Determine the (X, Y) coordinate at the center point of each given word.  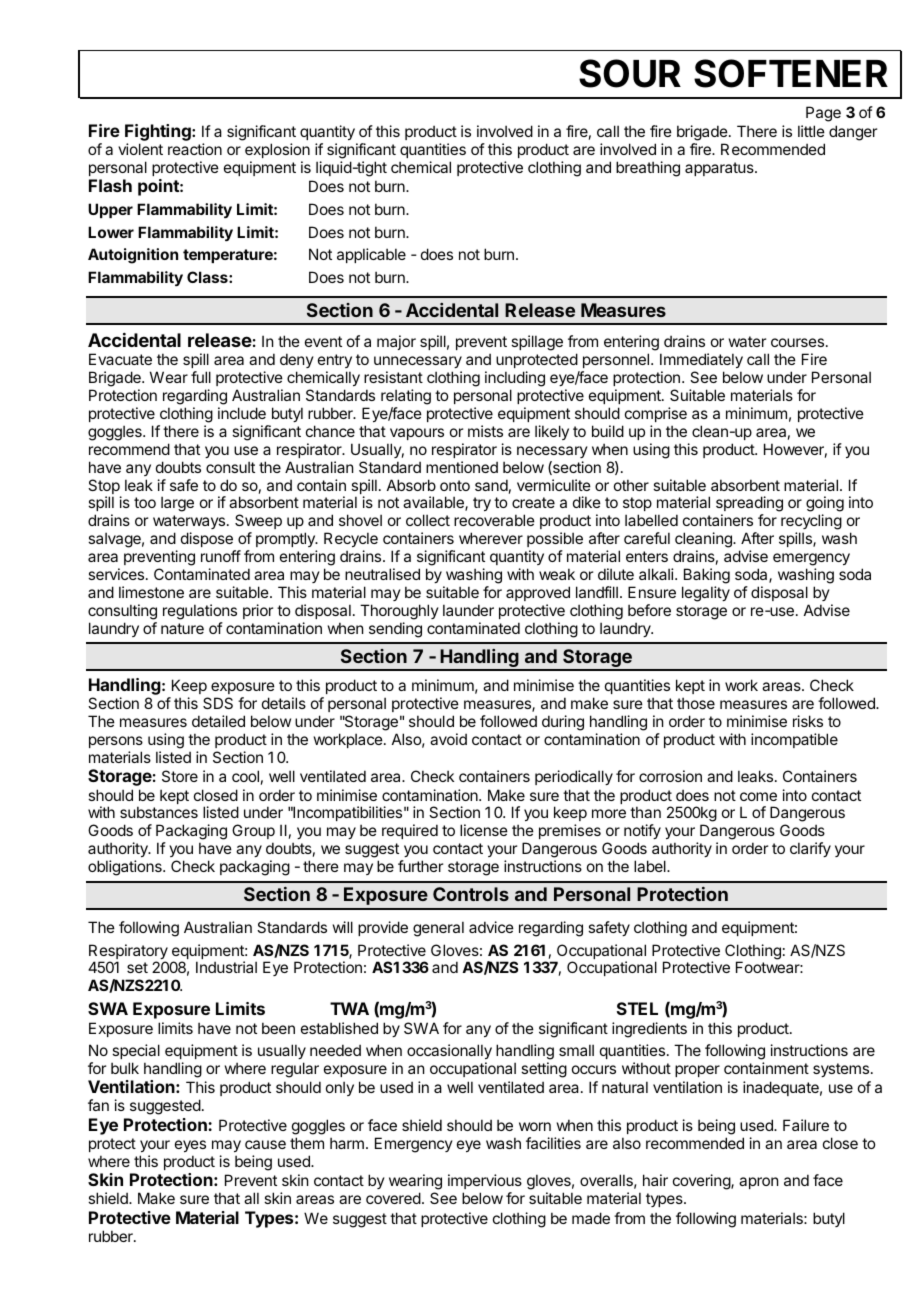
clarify (810, 849)
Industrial (226, 967)
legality (706, 594)
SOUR (630, 73)
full (201, 377)
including (515, 380)
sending (395, 630)
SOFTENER (791, 73)
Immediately (701, 362)
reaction (195, 149)
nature (182, 628)
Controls (471, 894)
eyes (190, 1146)
